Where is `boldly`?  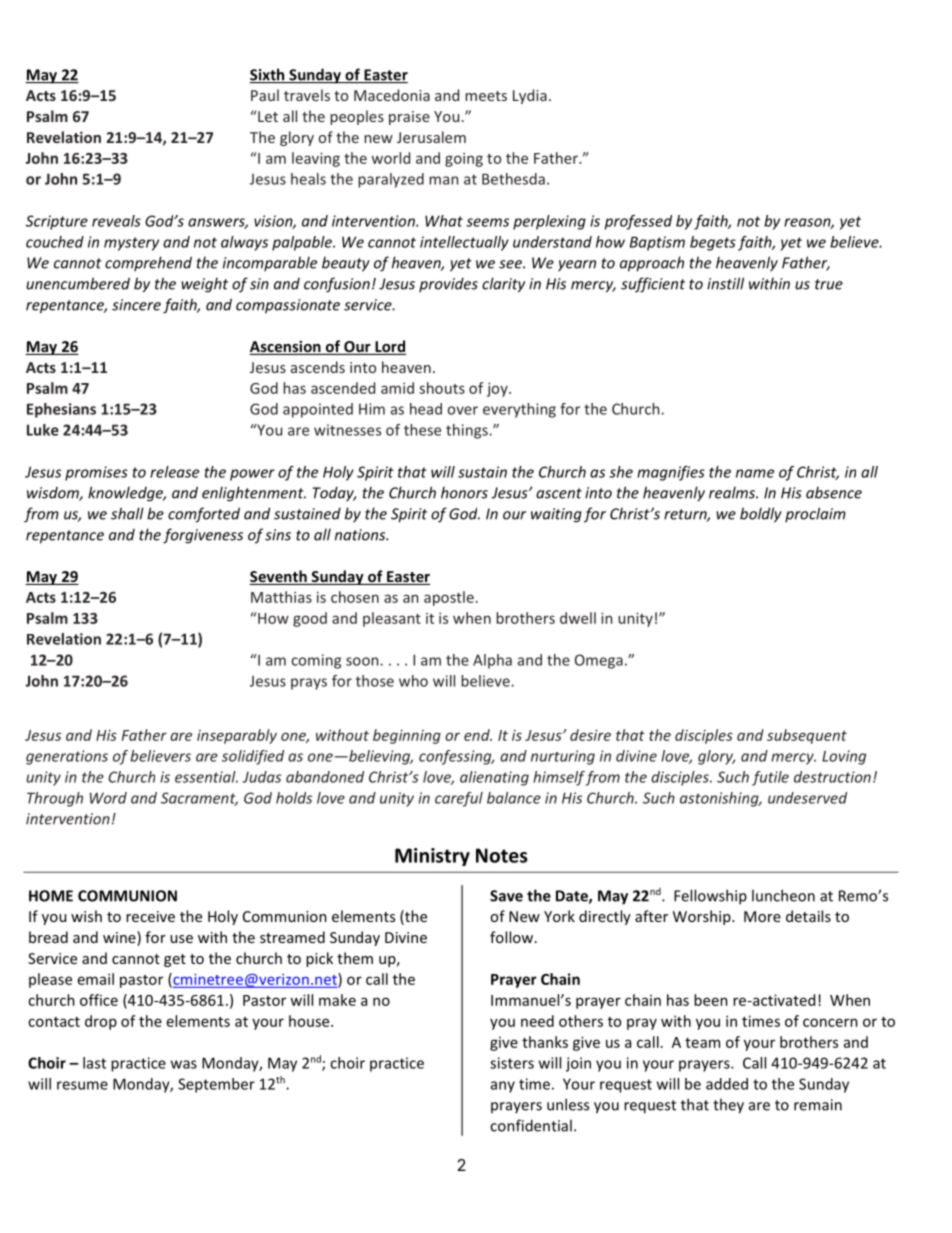
boldly is located at coordinates (761, 515).
